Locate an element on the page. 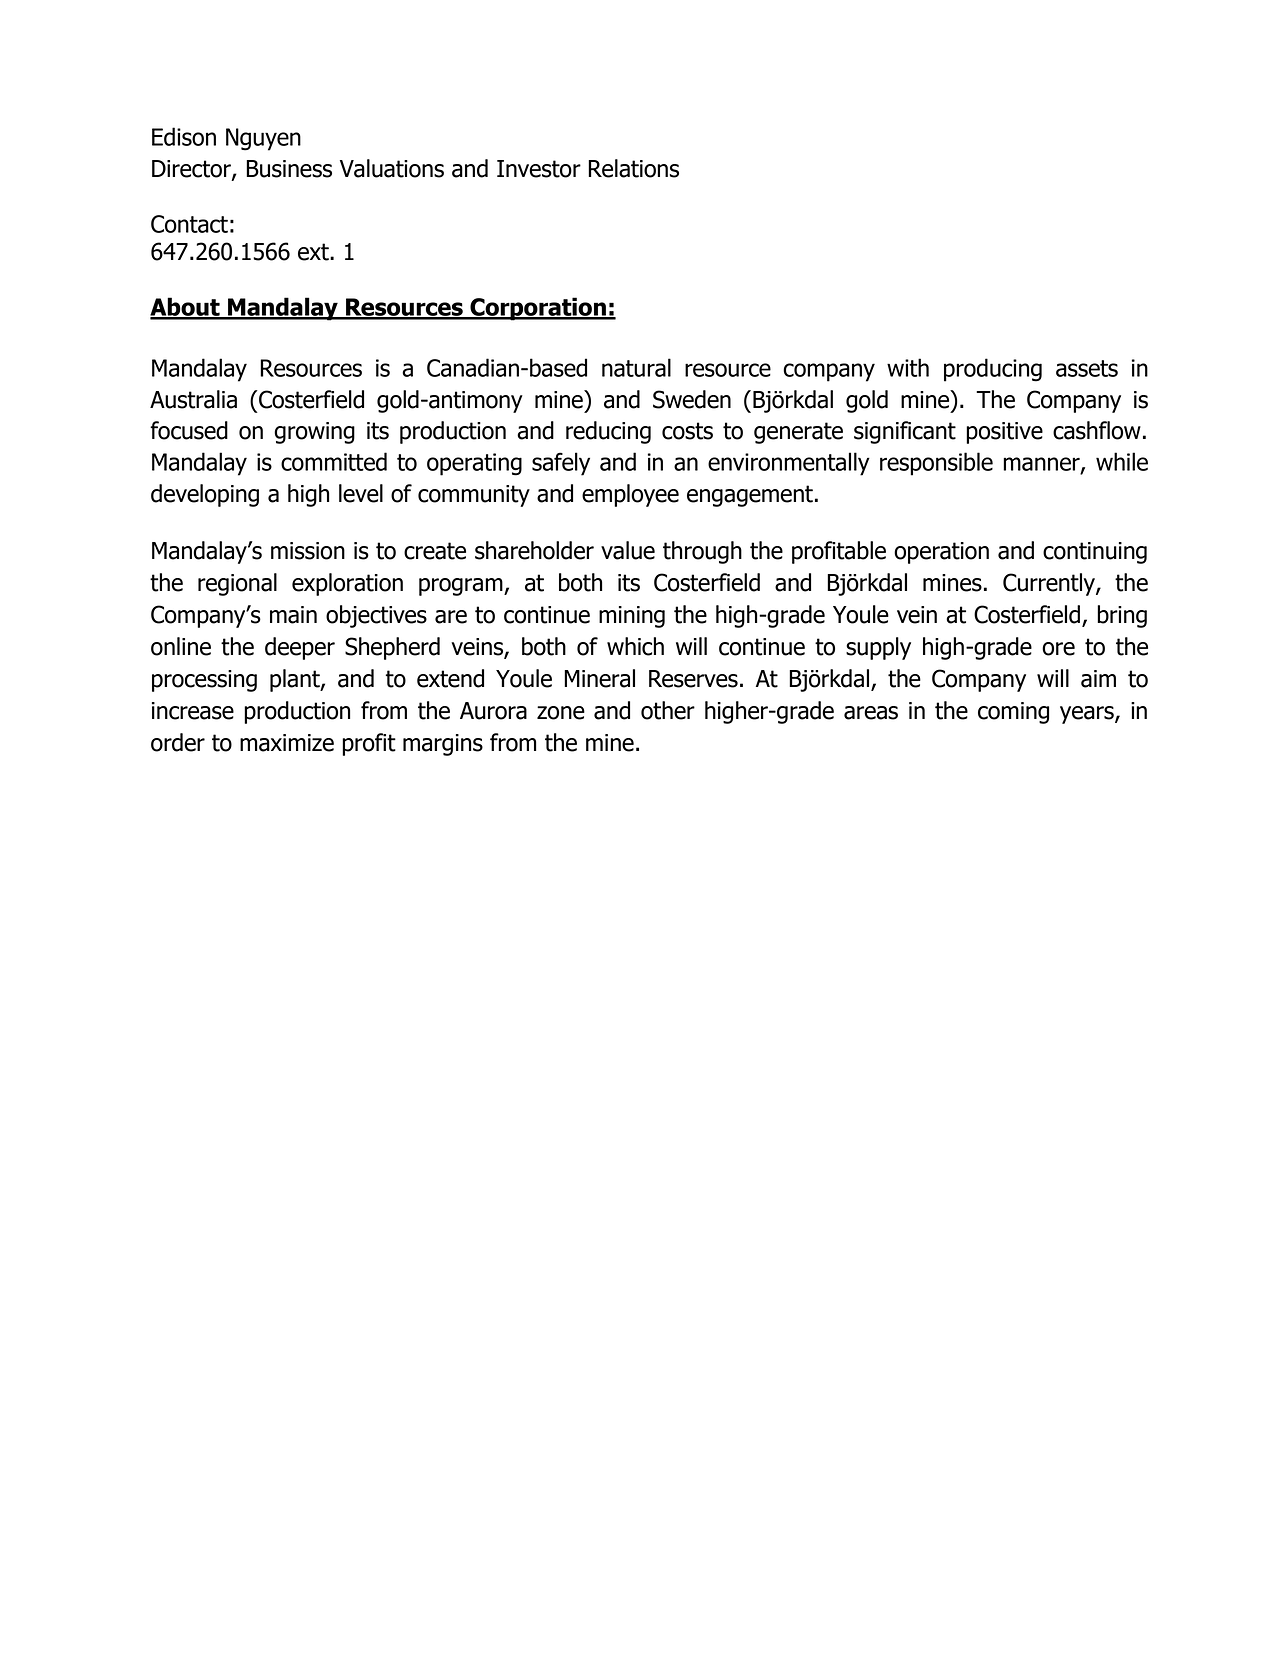  value is located at coordinates (628, 550).
